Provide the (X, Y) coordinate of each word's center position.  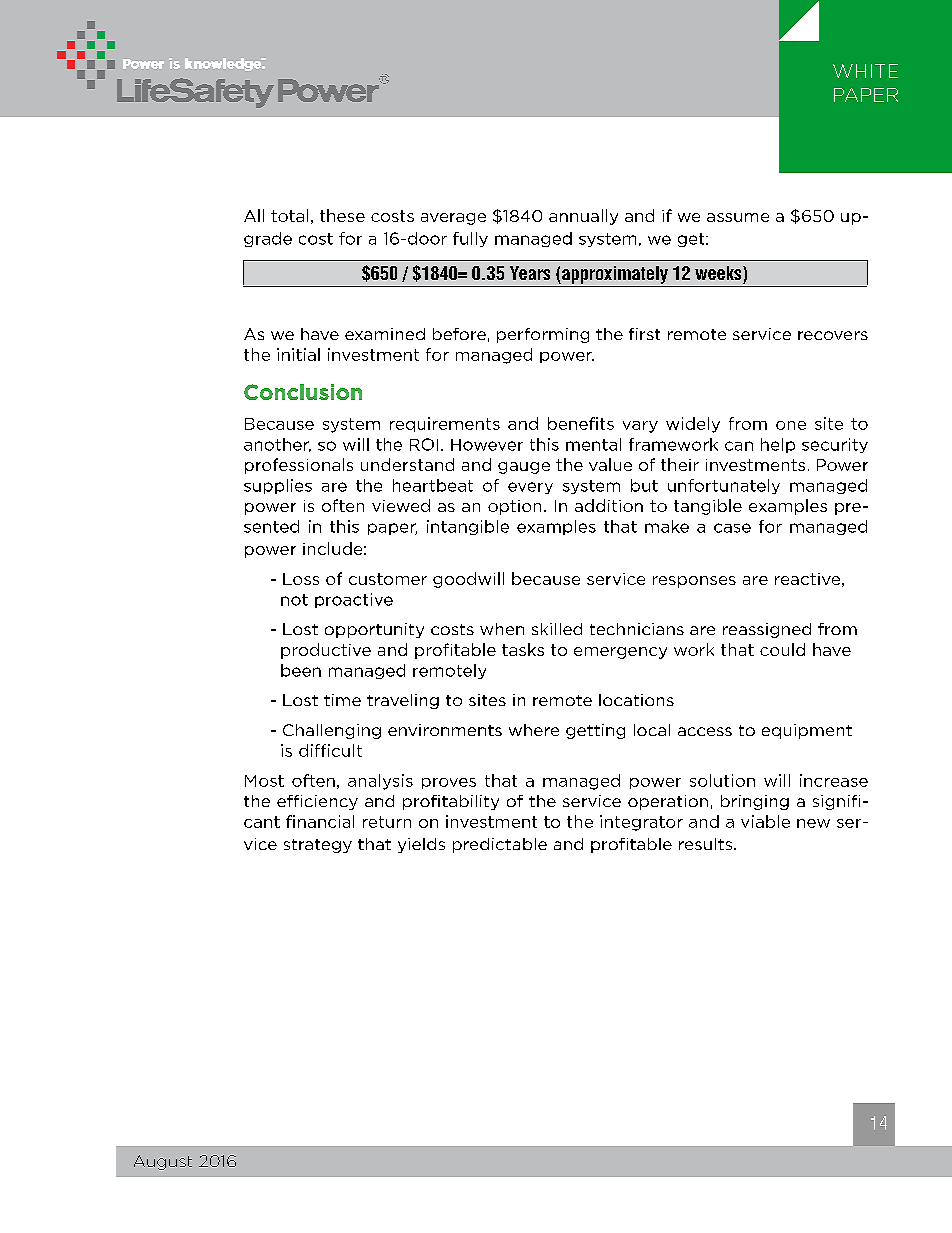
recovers (833, 335)
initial (298, 354)
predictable (500, 845)
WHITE (865, 71)
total (289, 215)
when (502, 629)
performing (543, 335)
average (453, 219)
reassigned (767, 630)
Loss (301, 579)
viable (765, 821)
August (163, 1162)
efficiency (317, 802)
